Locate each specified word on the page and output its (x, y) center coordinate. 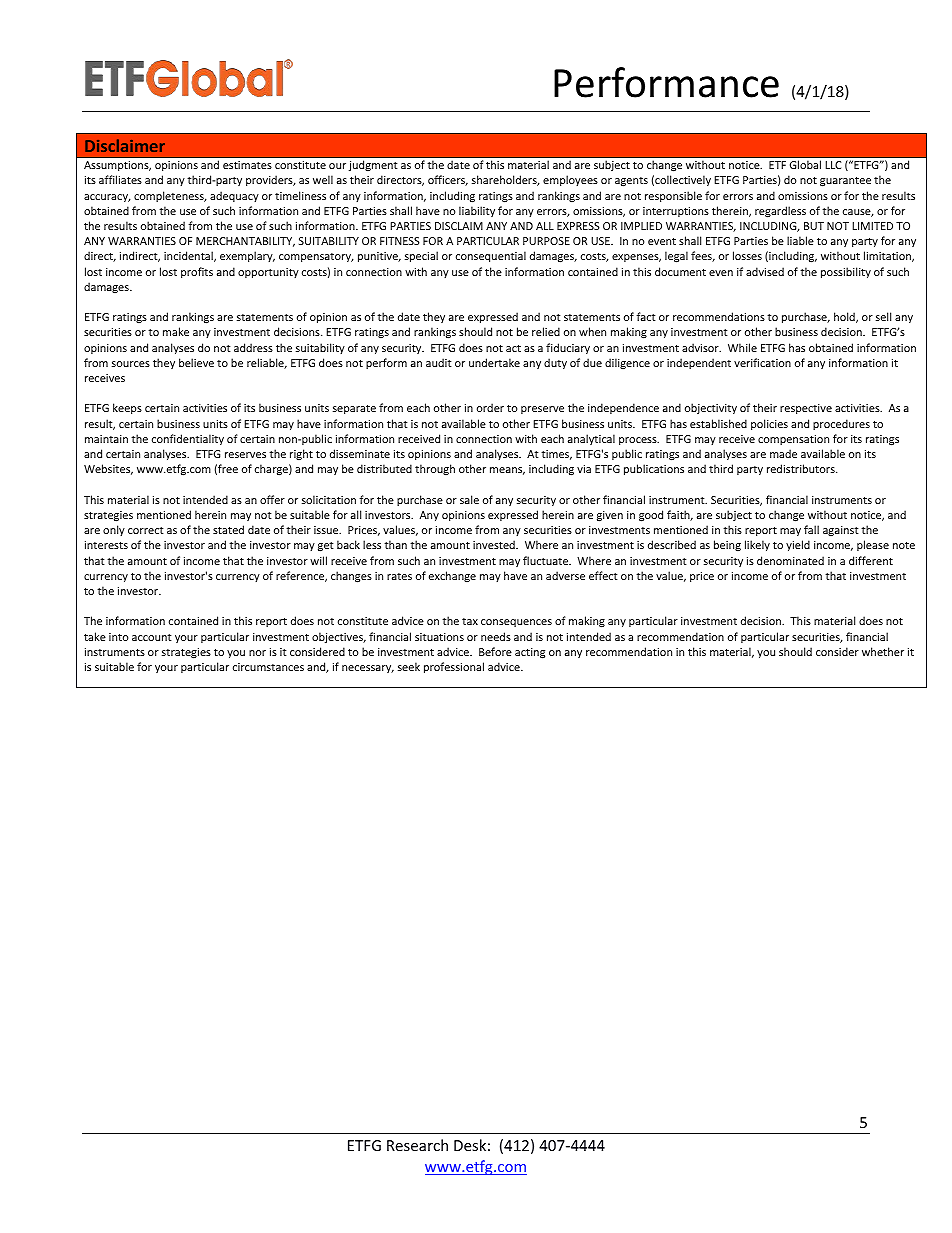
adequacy (234, 196)
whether (883, 651)
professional (454, 667)
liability (477, 211)
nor (257, 653)
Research (417, 1145)
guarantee (845, 181)
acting (530, 653)
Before (495, 651)
